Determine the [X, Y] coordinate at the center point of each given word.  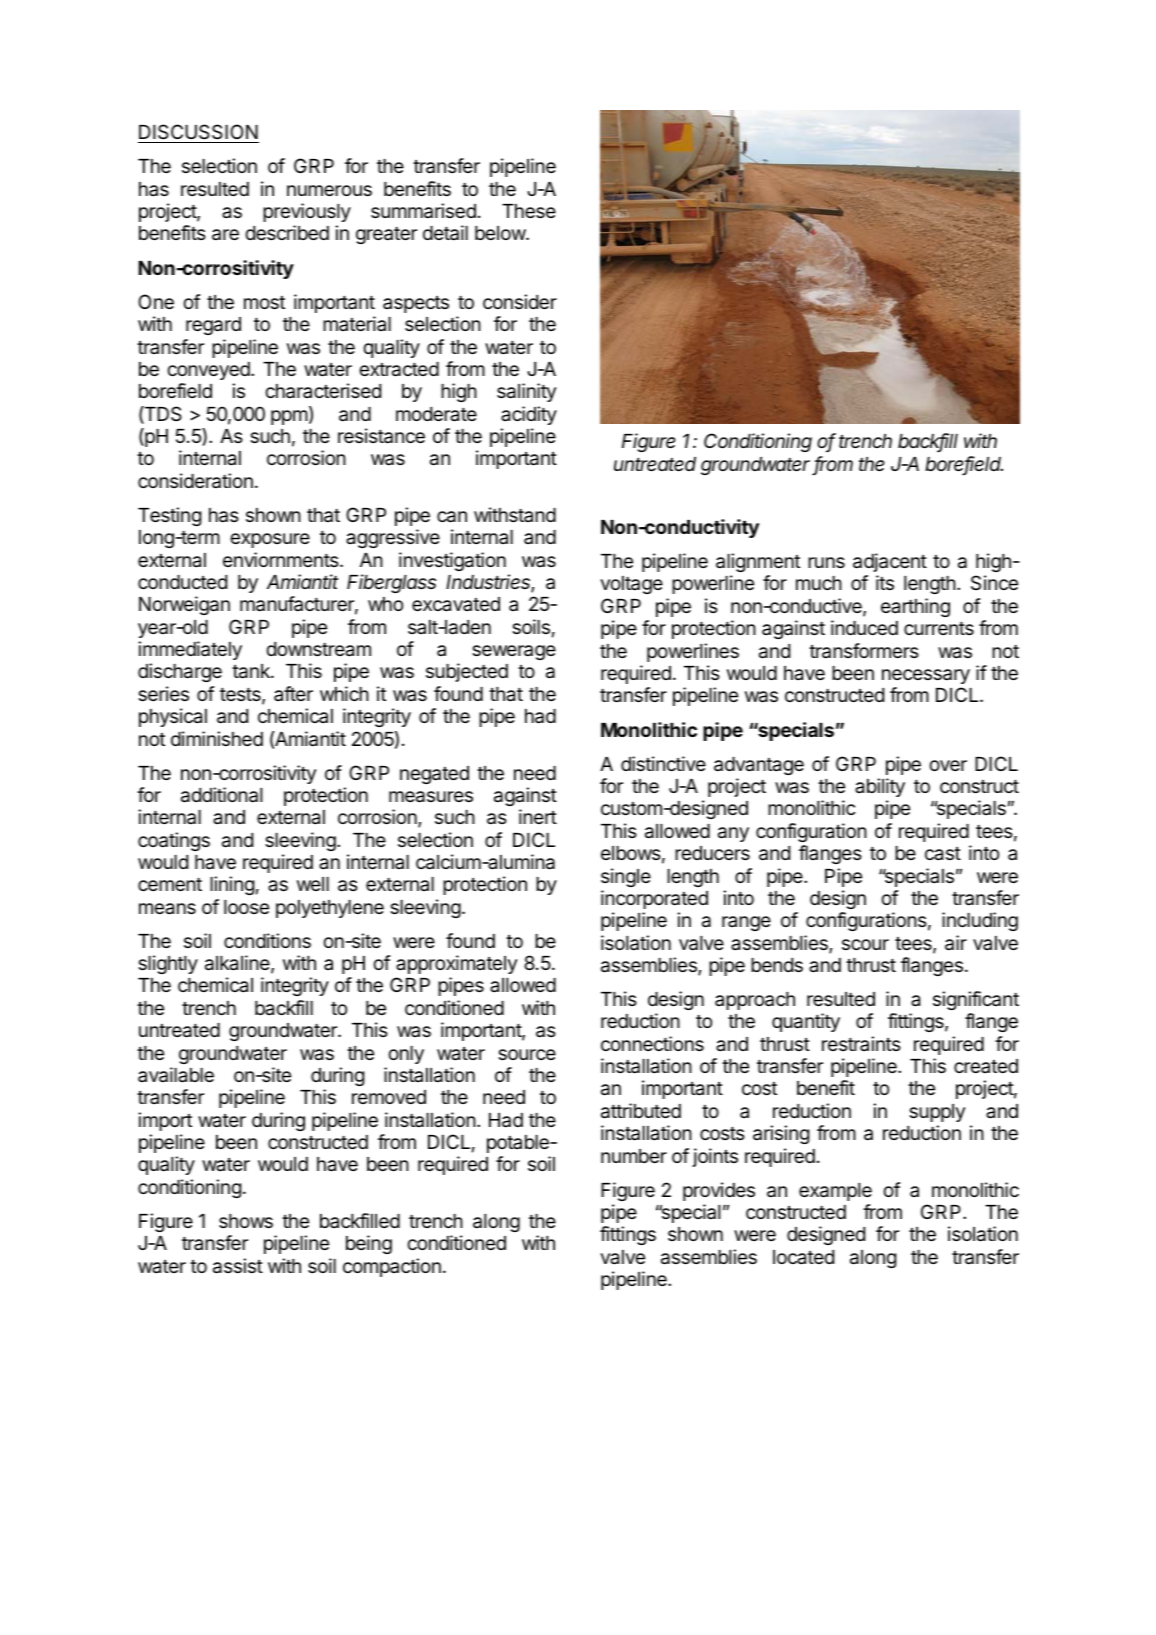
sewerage [514, 652]
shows [246, 1221]
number [634, 1156]
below [501, 233]
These [529, 211]
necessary [926, 676]
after [293, 693]
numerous [329, 190]
